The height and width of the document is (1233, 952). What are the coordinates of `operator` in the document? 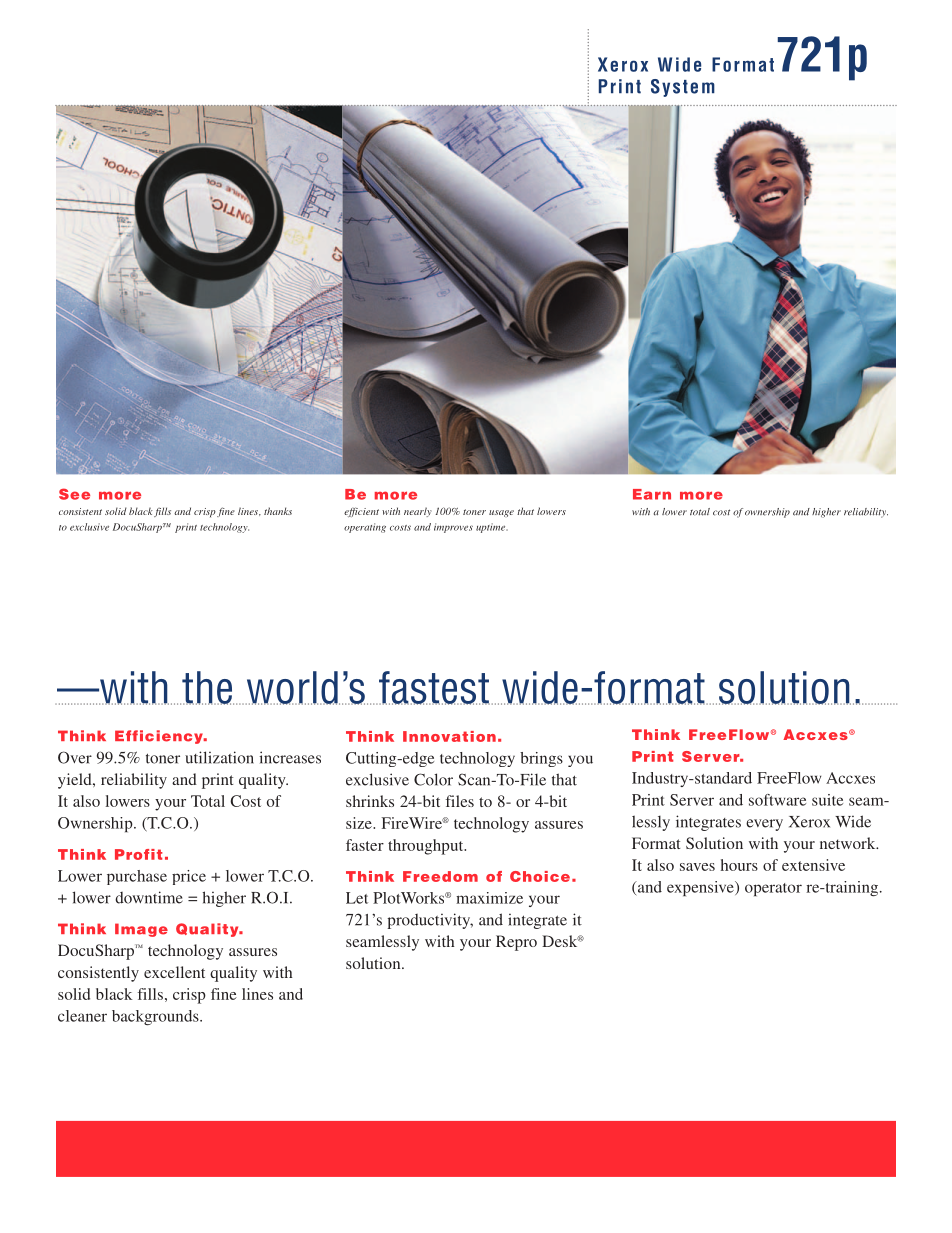 It's located at (773, 889).
